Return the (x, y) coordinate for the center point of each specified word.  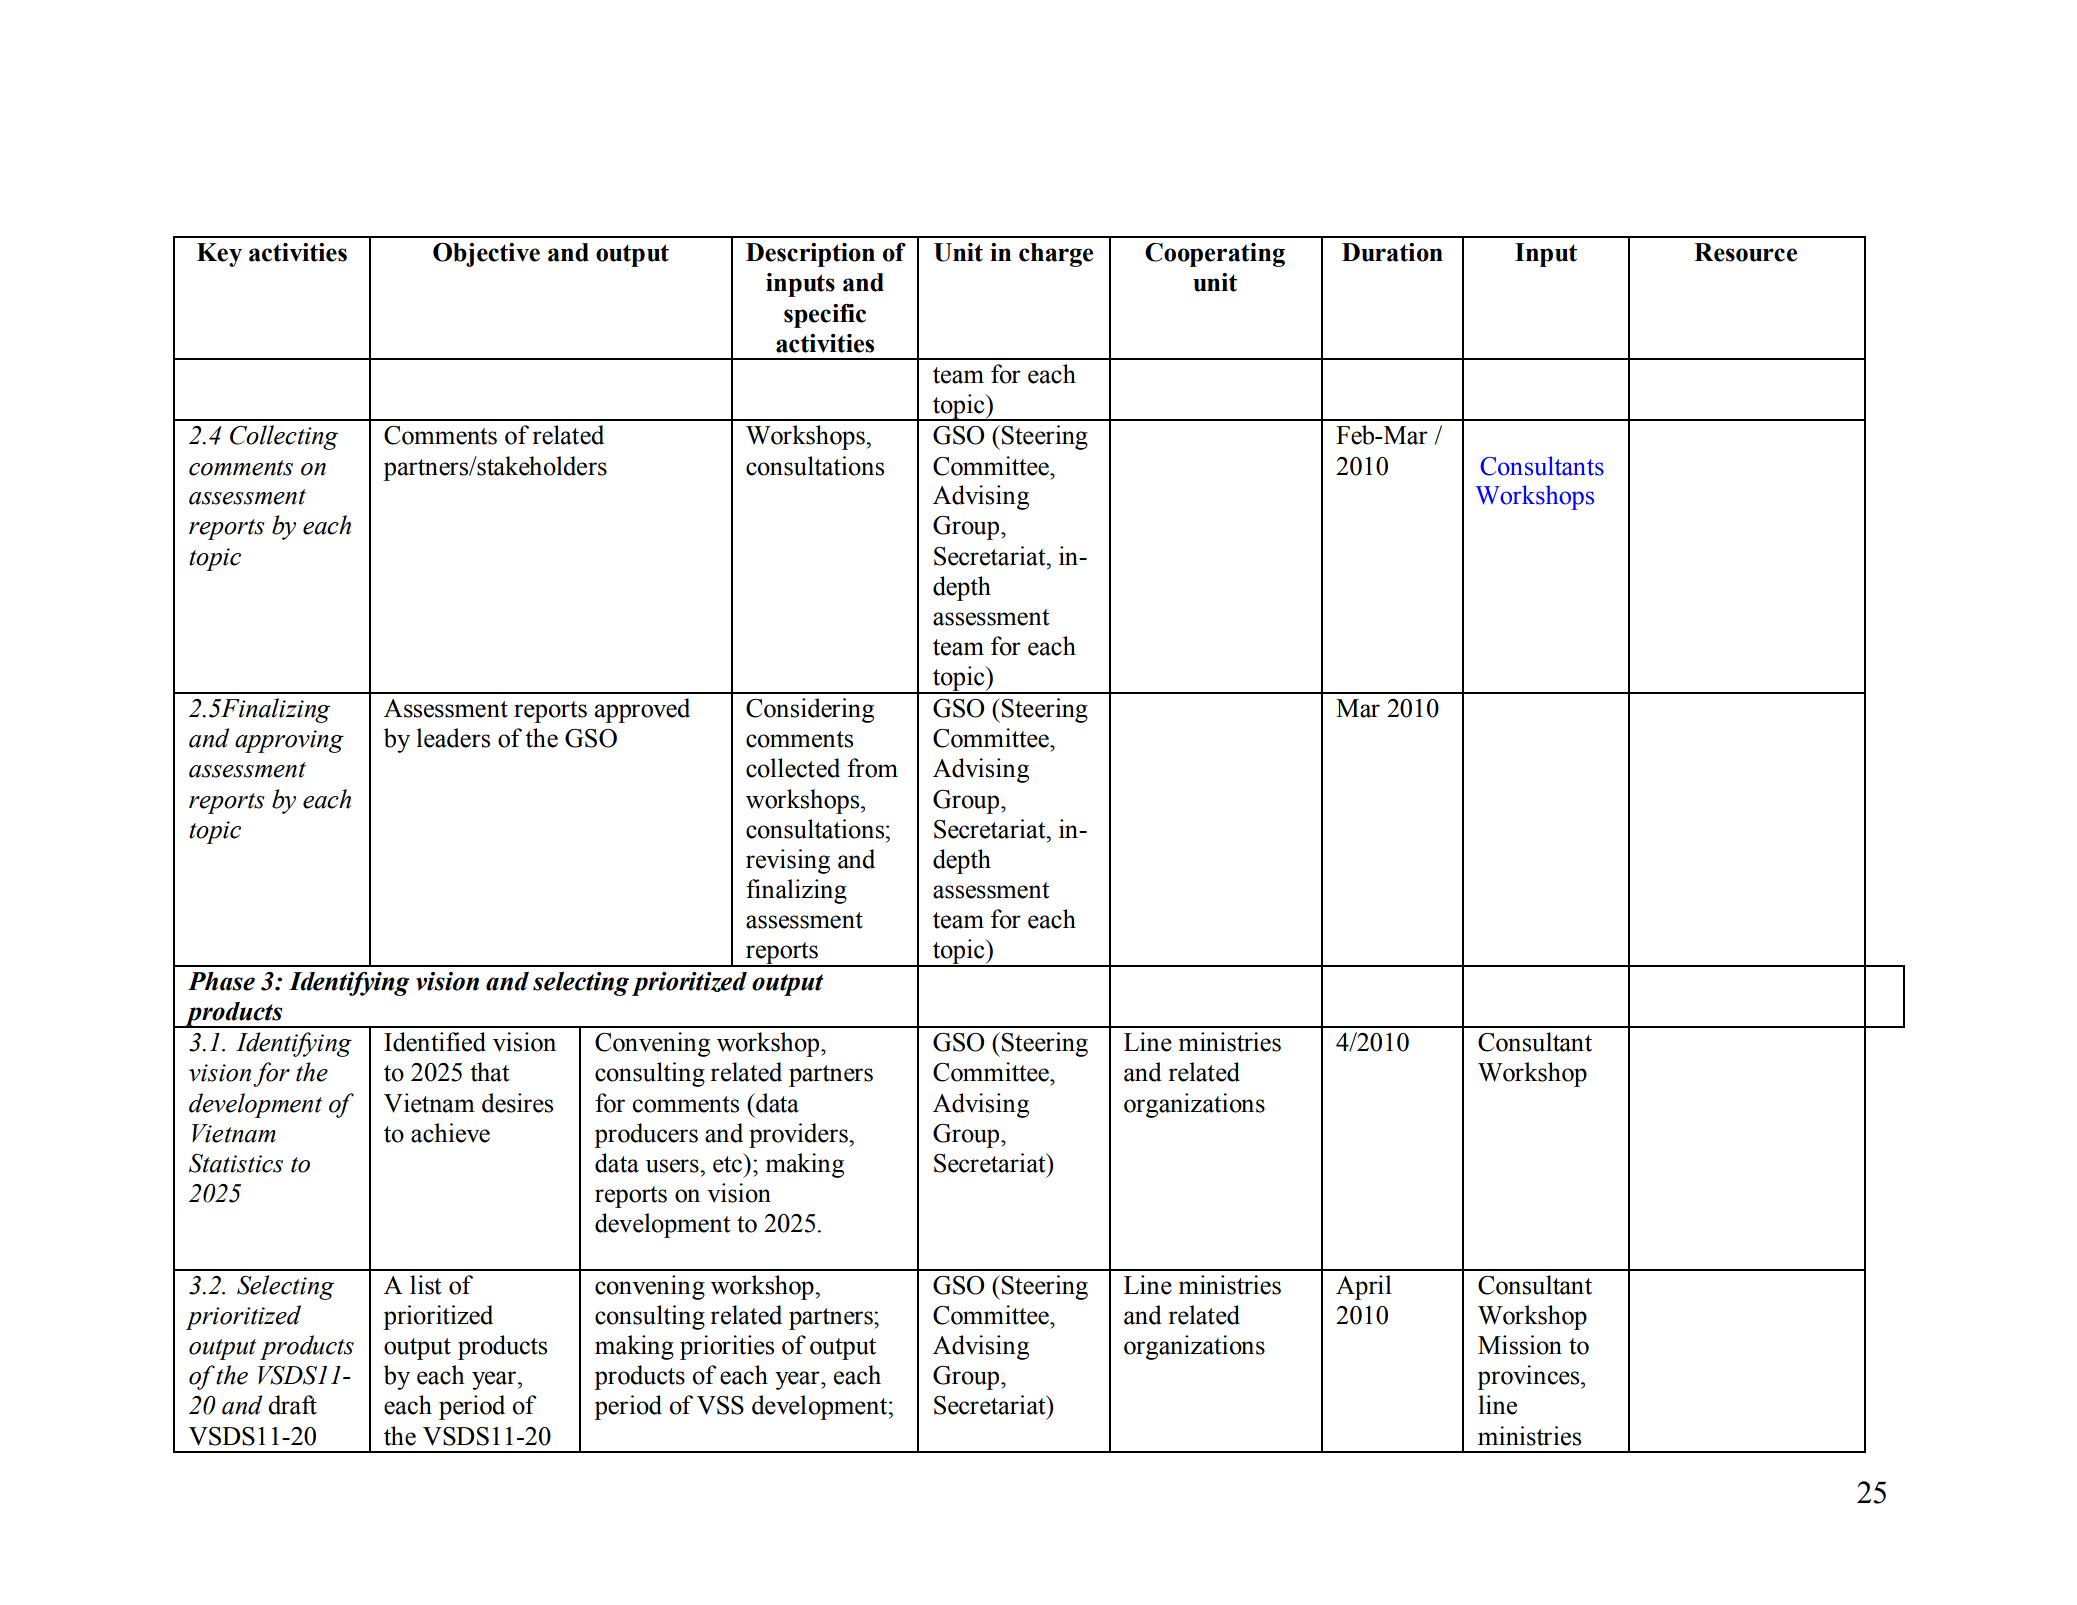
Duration (1392, 252)
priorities (727, 1347)
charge (1056, 255)
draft (292, 1405)
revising (788, 861)
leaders (453, 738)
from (872, 768)
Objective (486, 255)
